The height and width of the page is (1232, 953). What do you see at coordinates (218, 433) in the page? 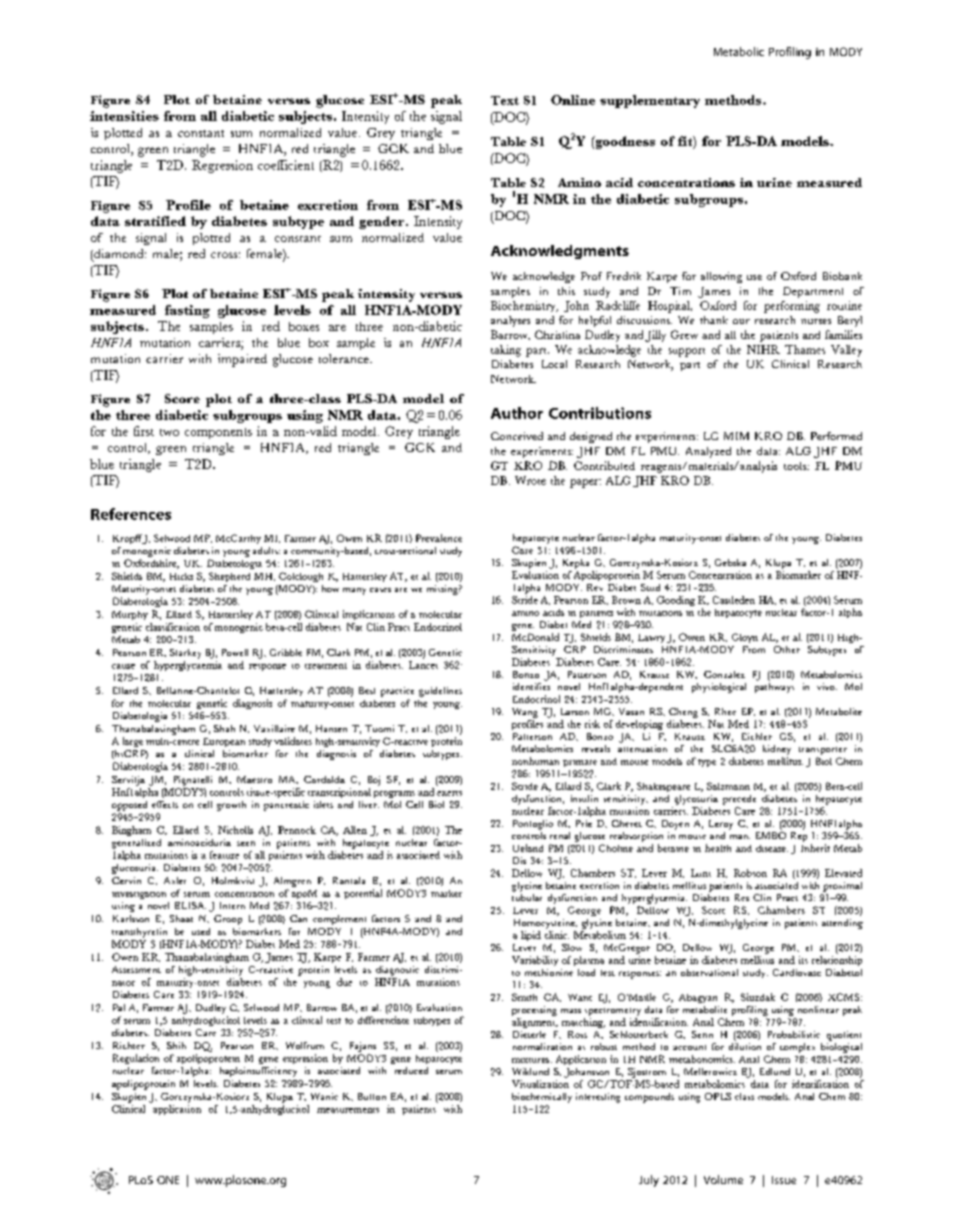
I see `components` at bounding box center [218, 433].
